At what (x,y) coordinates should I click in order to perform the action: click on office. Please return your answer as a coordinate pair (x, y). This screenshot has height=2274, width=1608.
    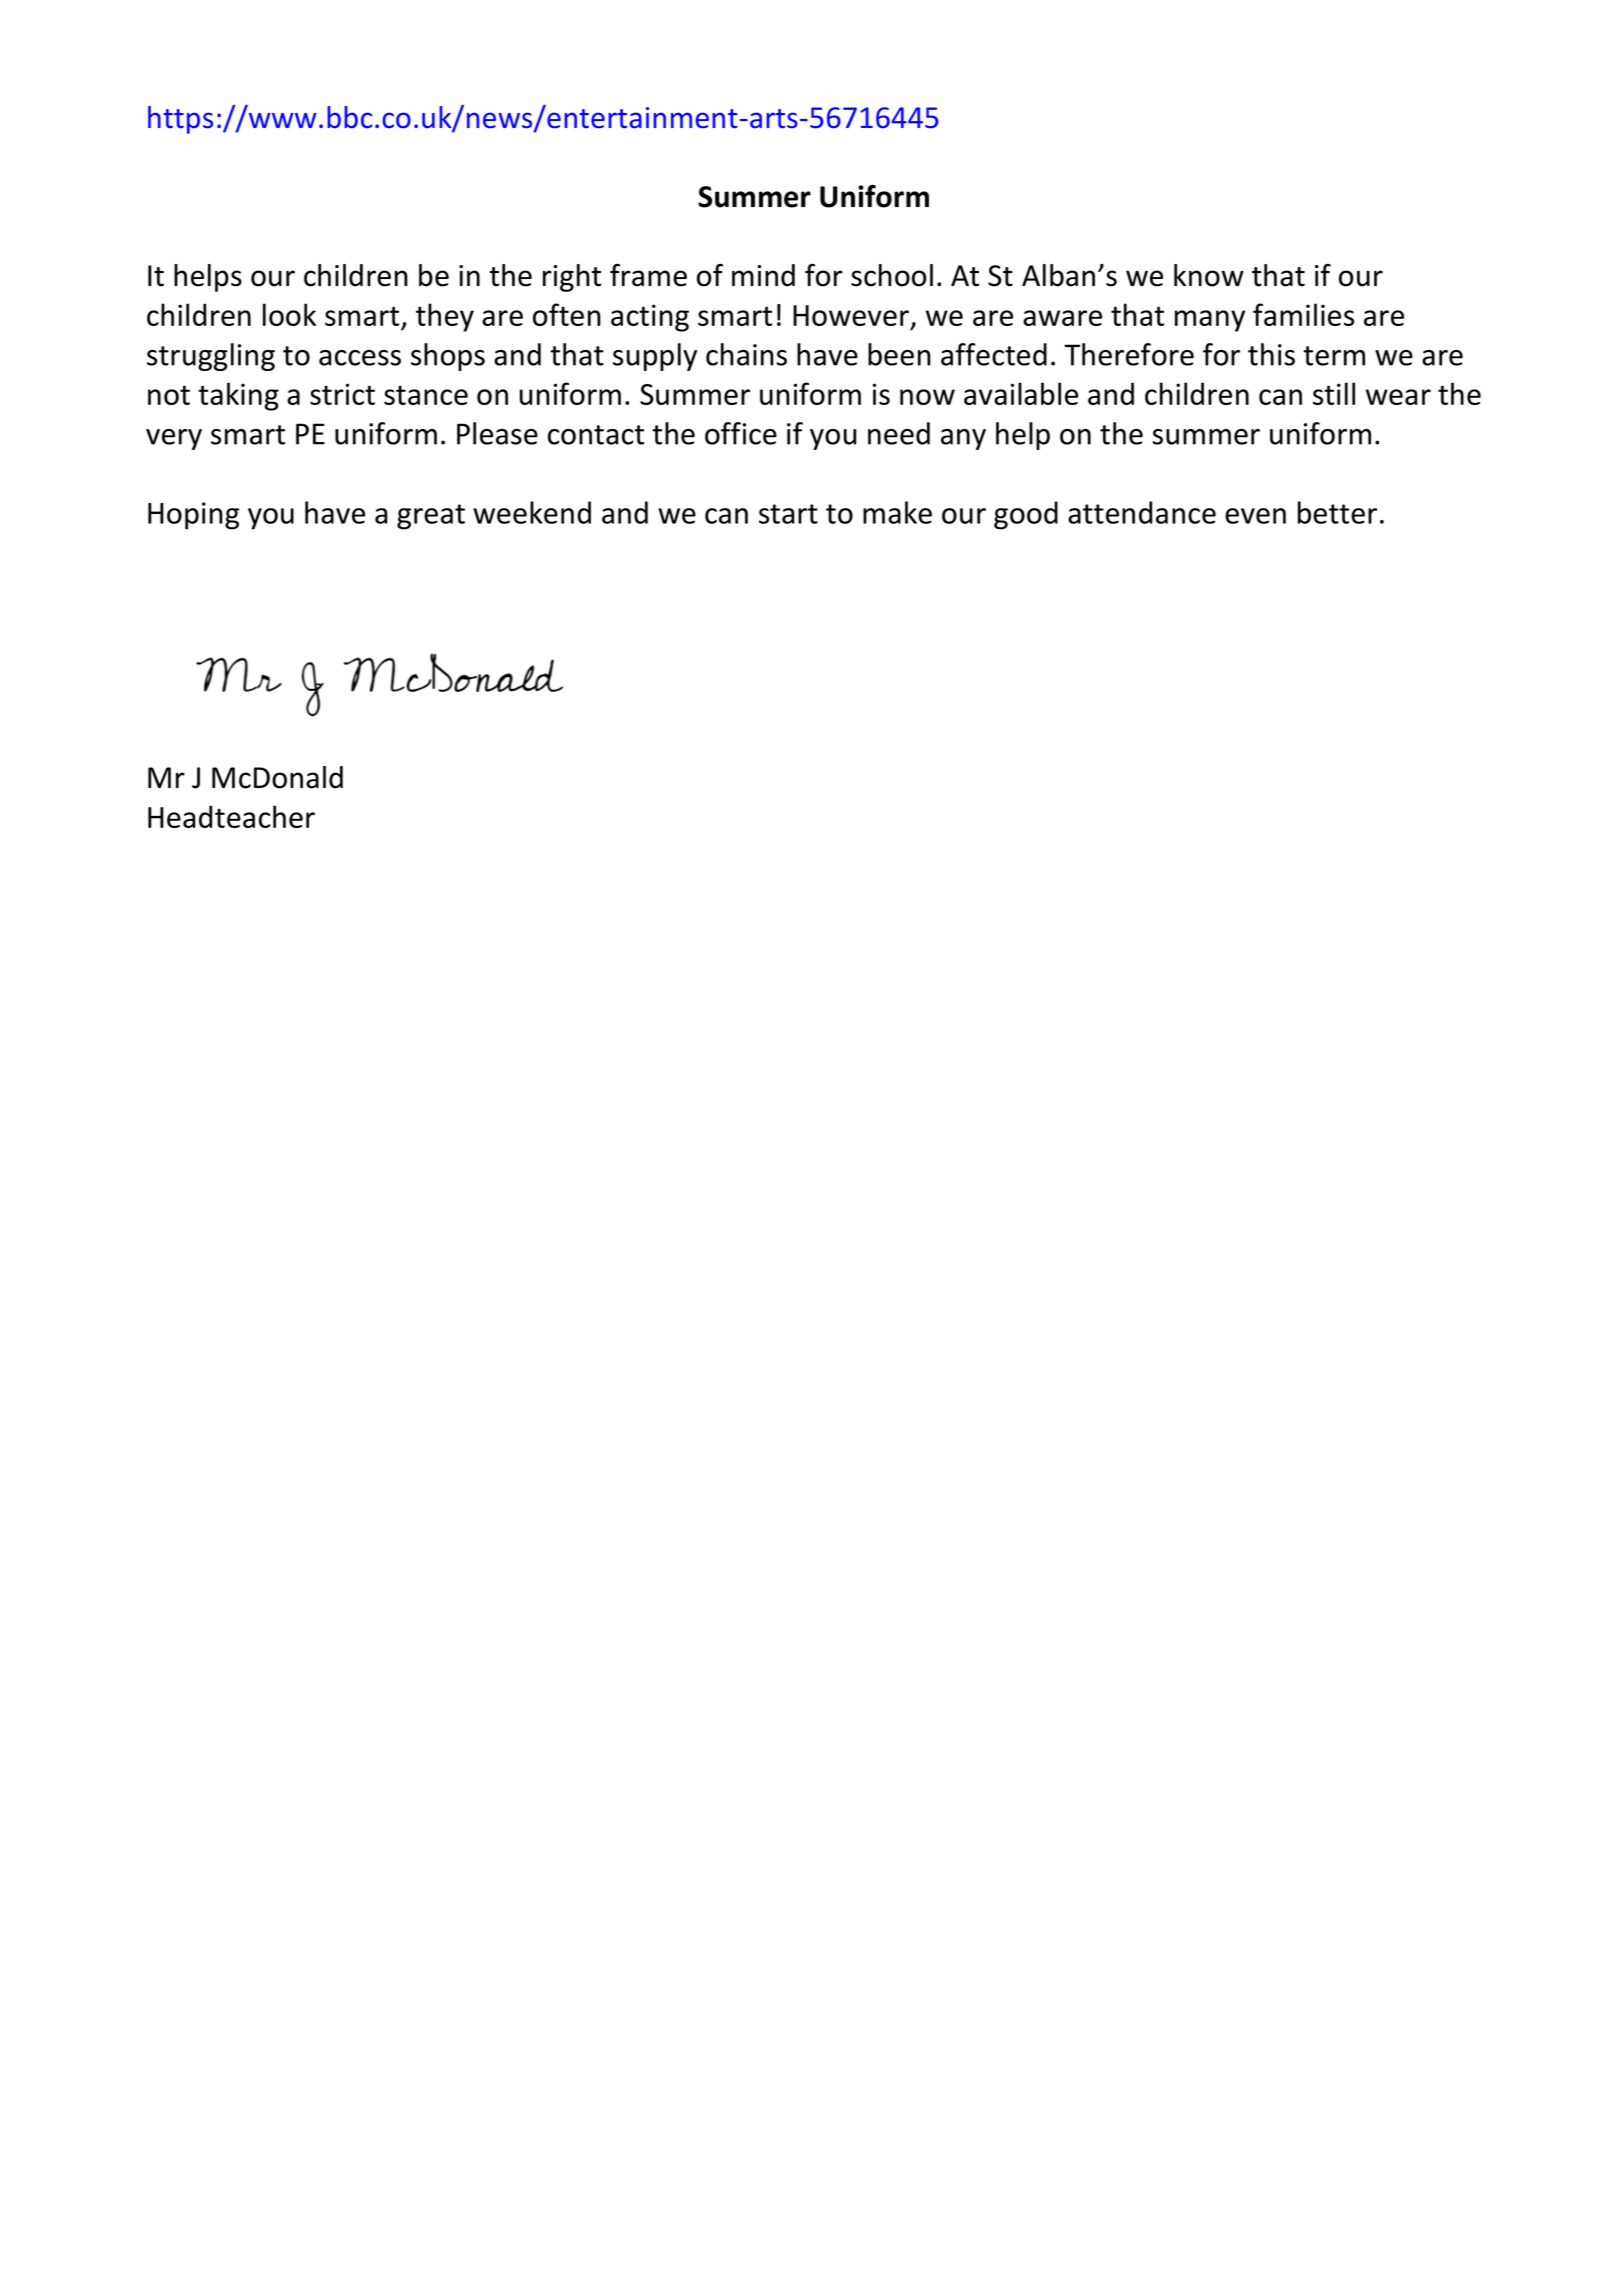
    Looking at the image, I should click on (741, 433).
